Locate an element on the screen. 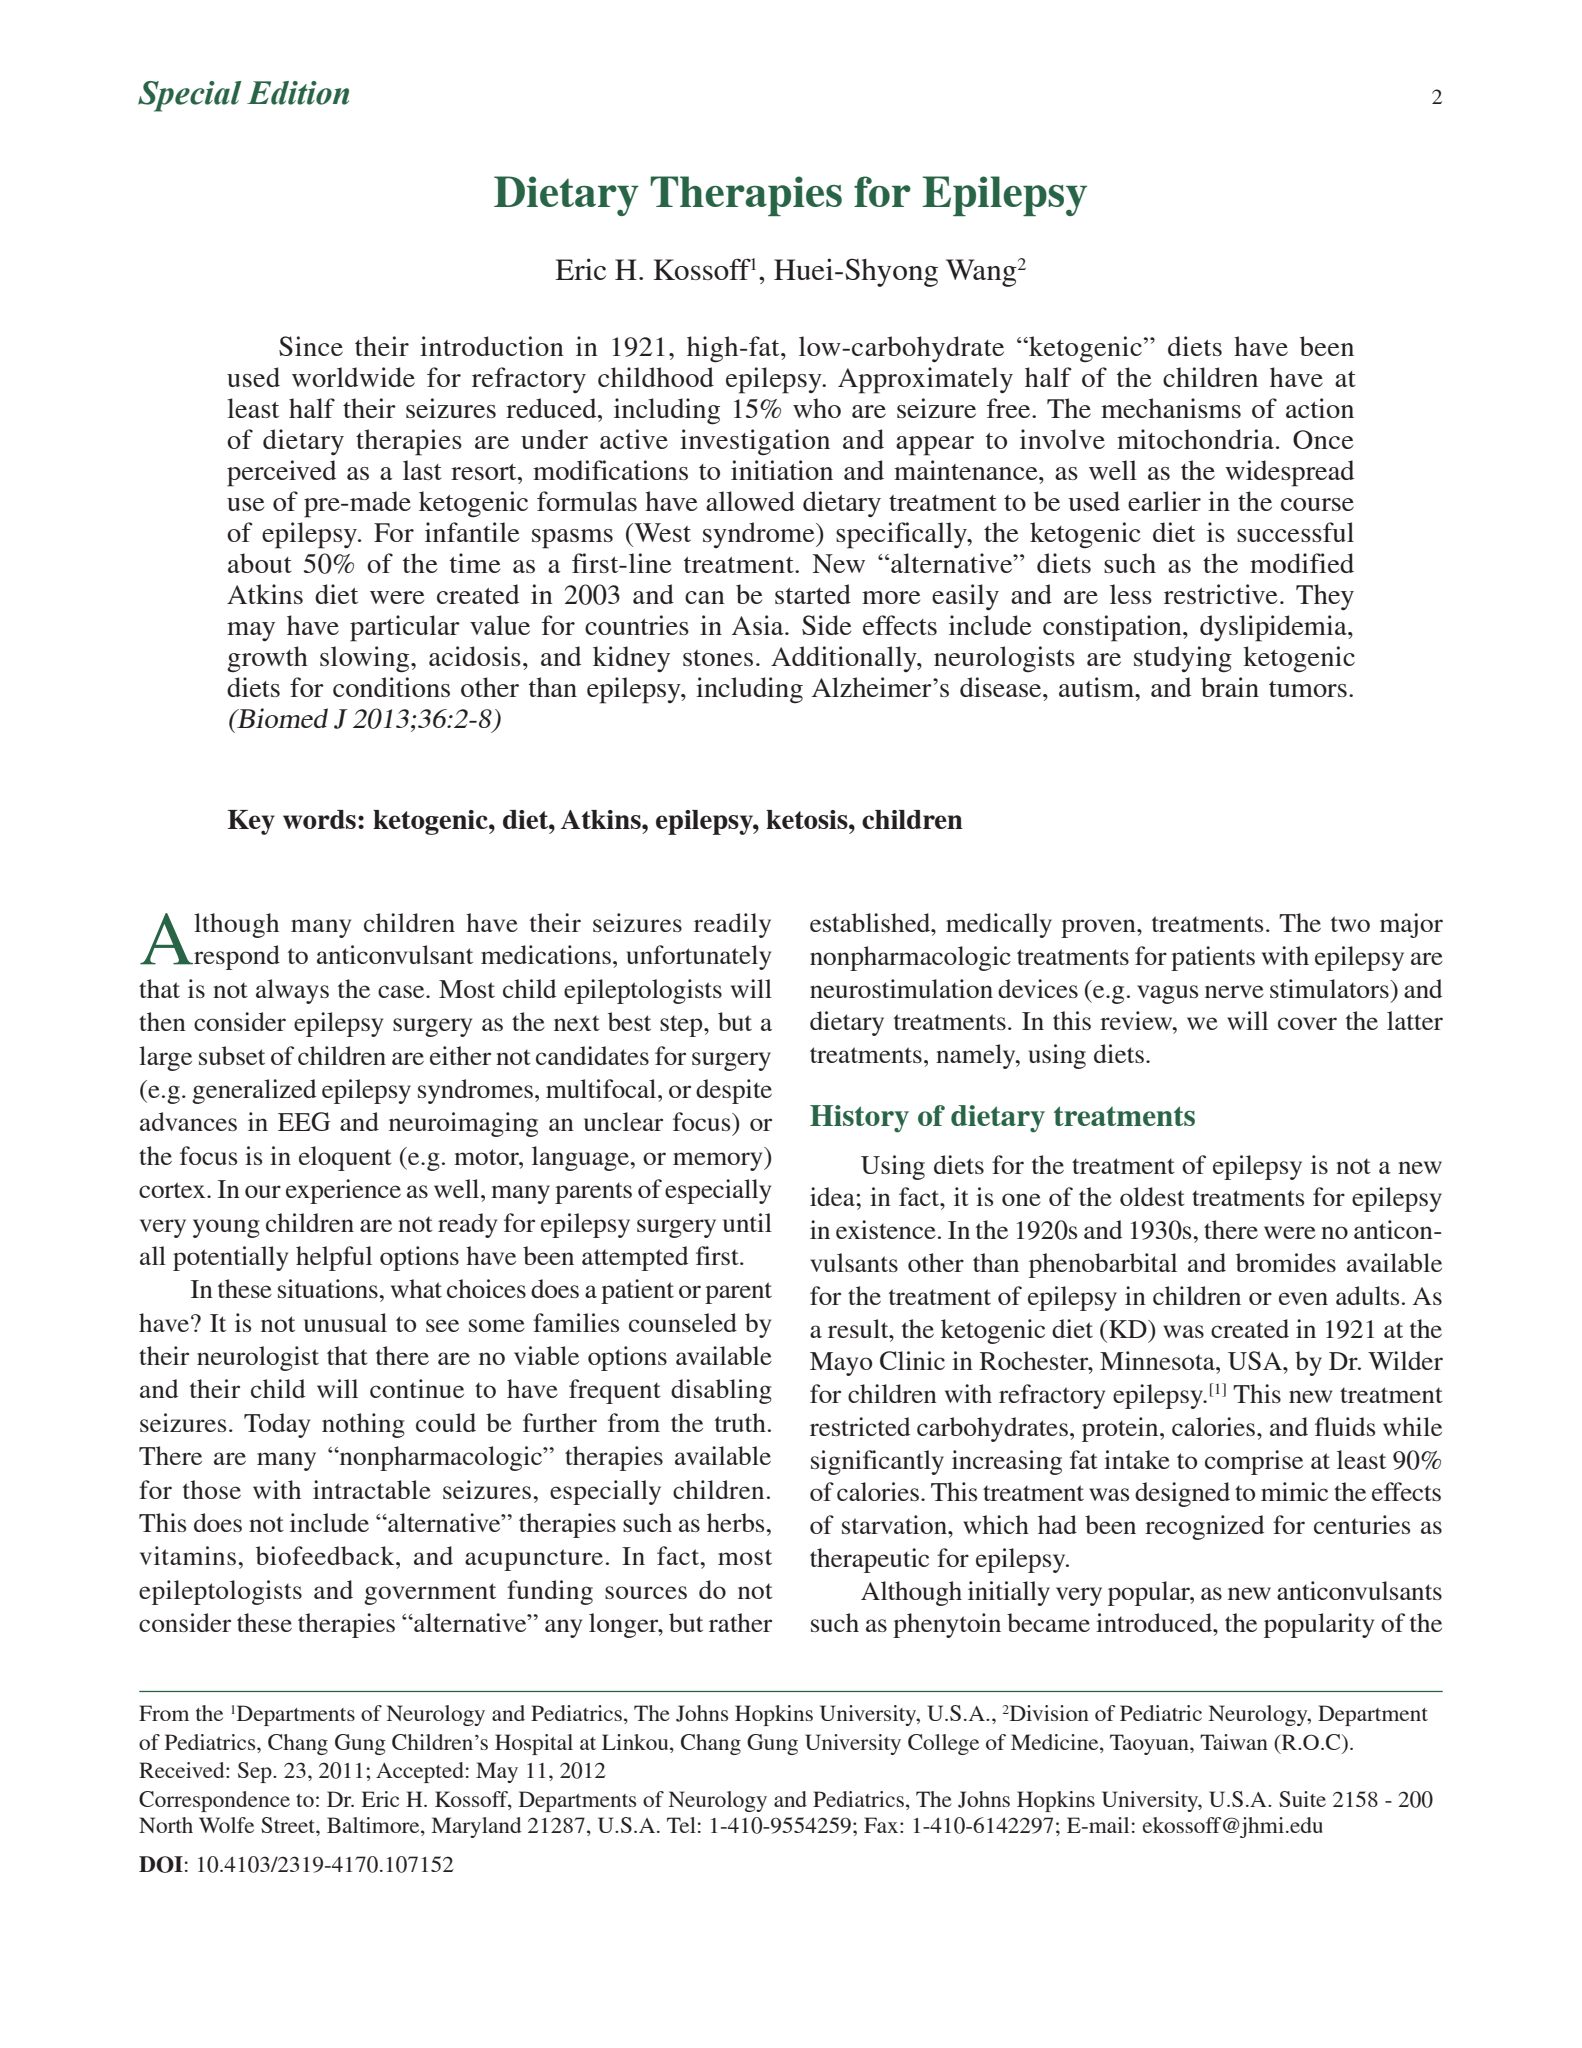 Image resolution: width=1582 pixels, height=2048 pixels. readily is located at coordinates (732, 925).
